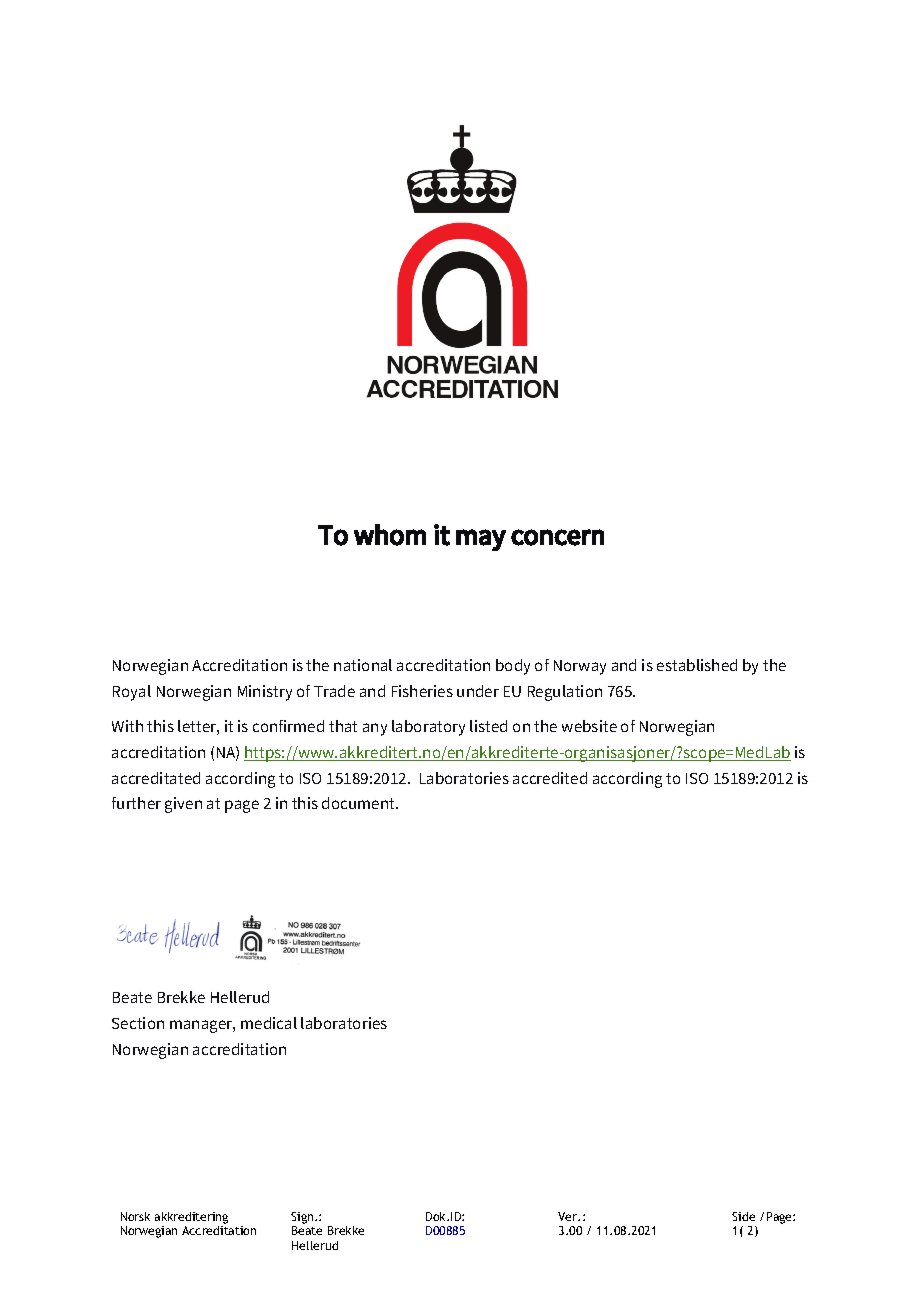 The width and height of the page is (924, 1308). Describe the element at coordinates (303, 1218) in the page. I see `Sign` at that location.
